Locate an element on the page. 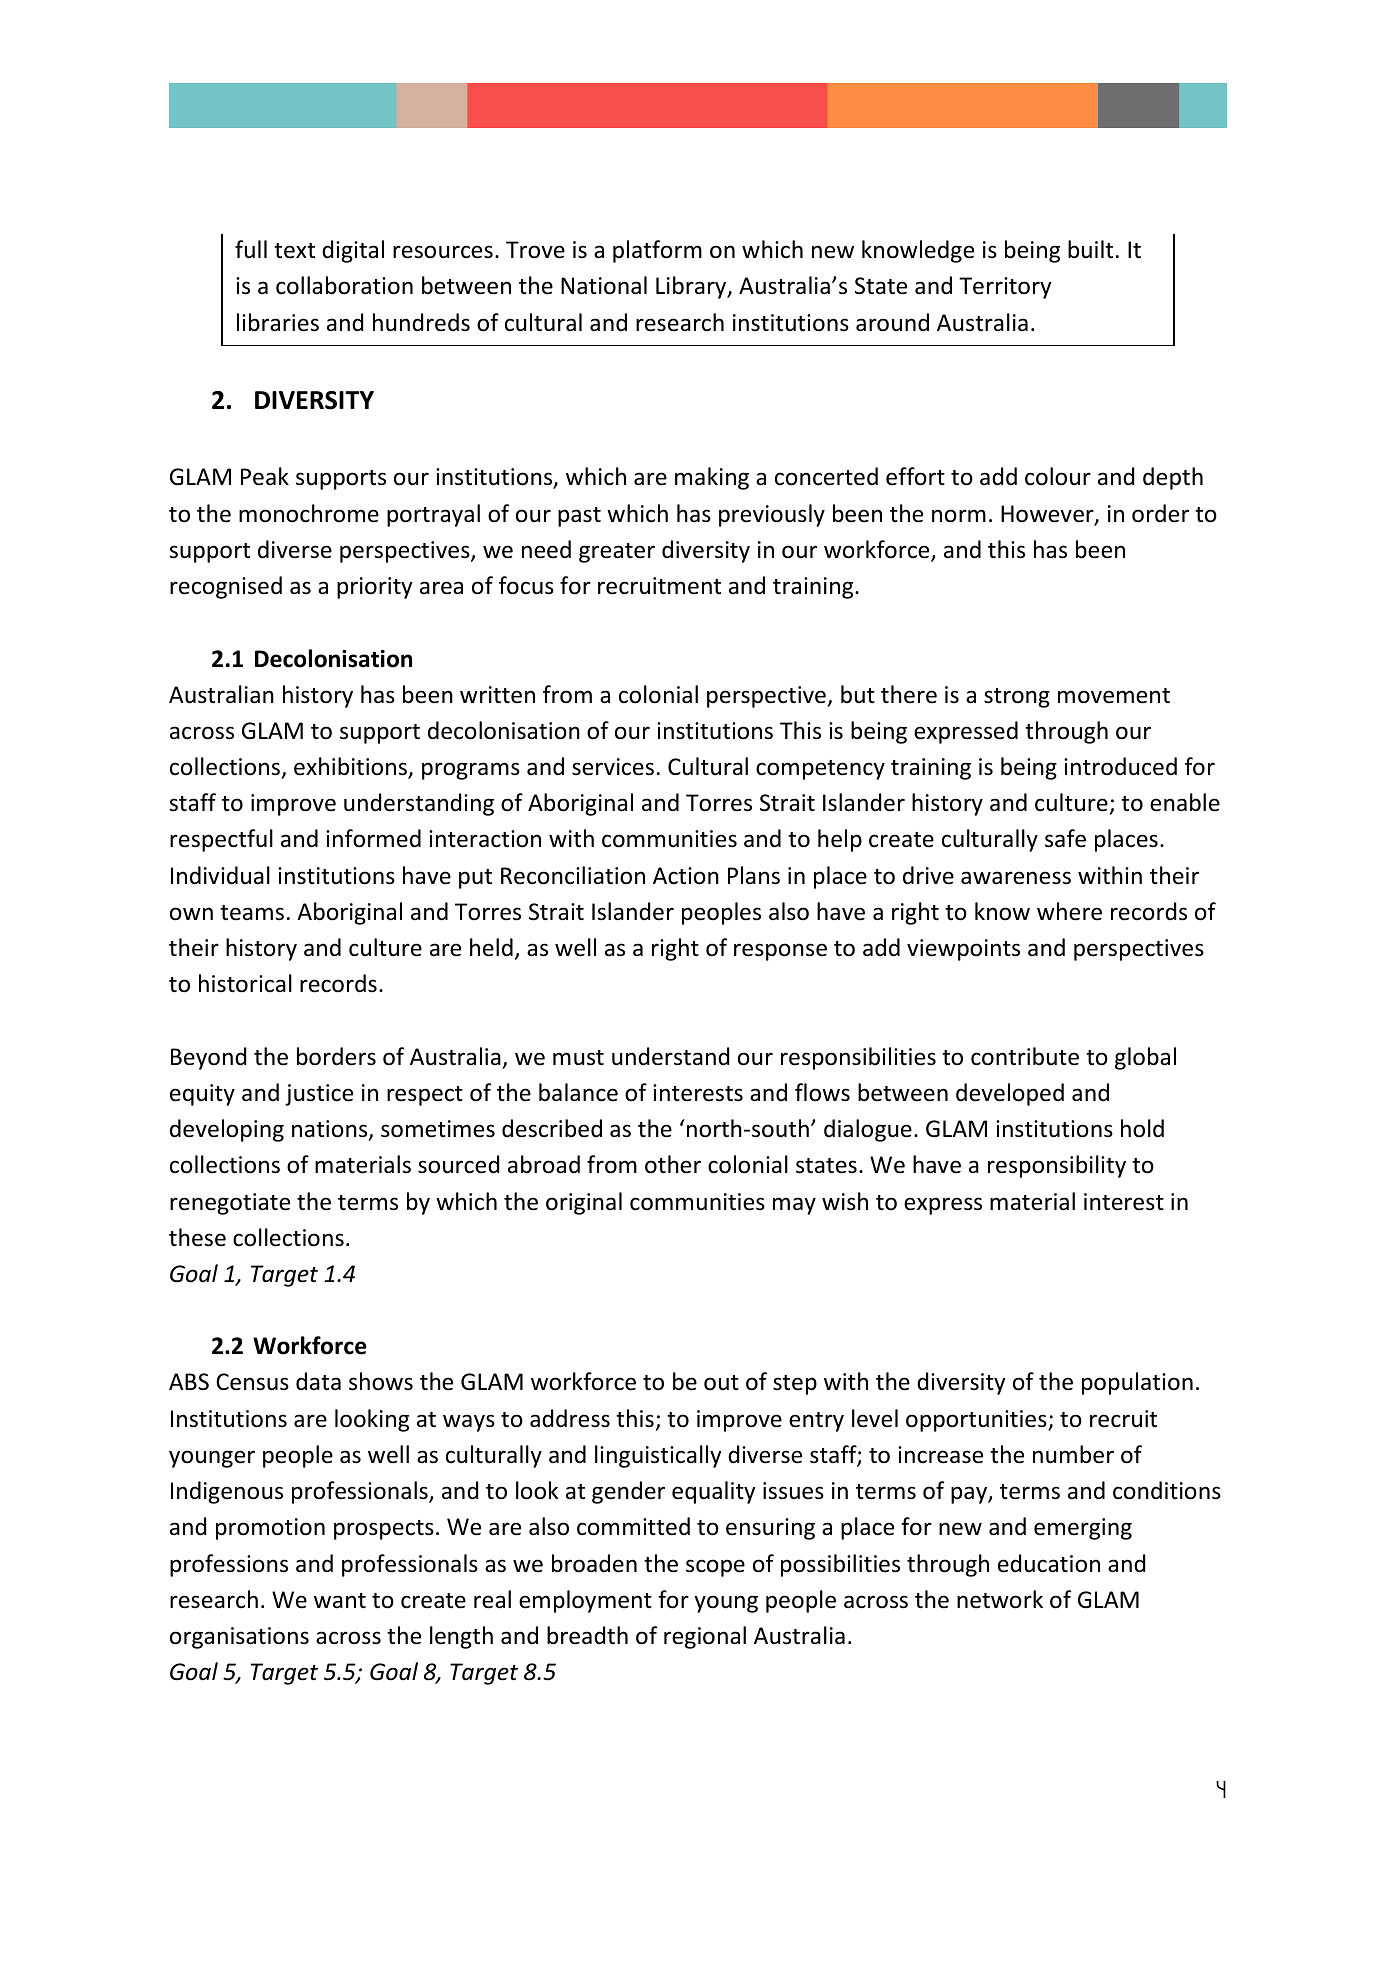 The height and width of the page is (1974, 1396). scope is located at coordinates (715, 1568).
